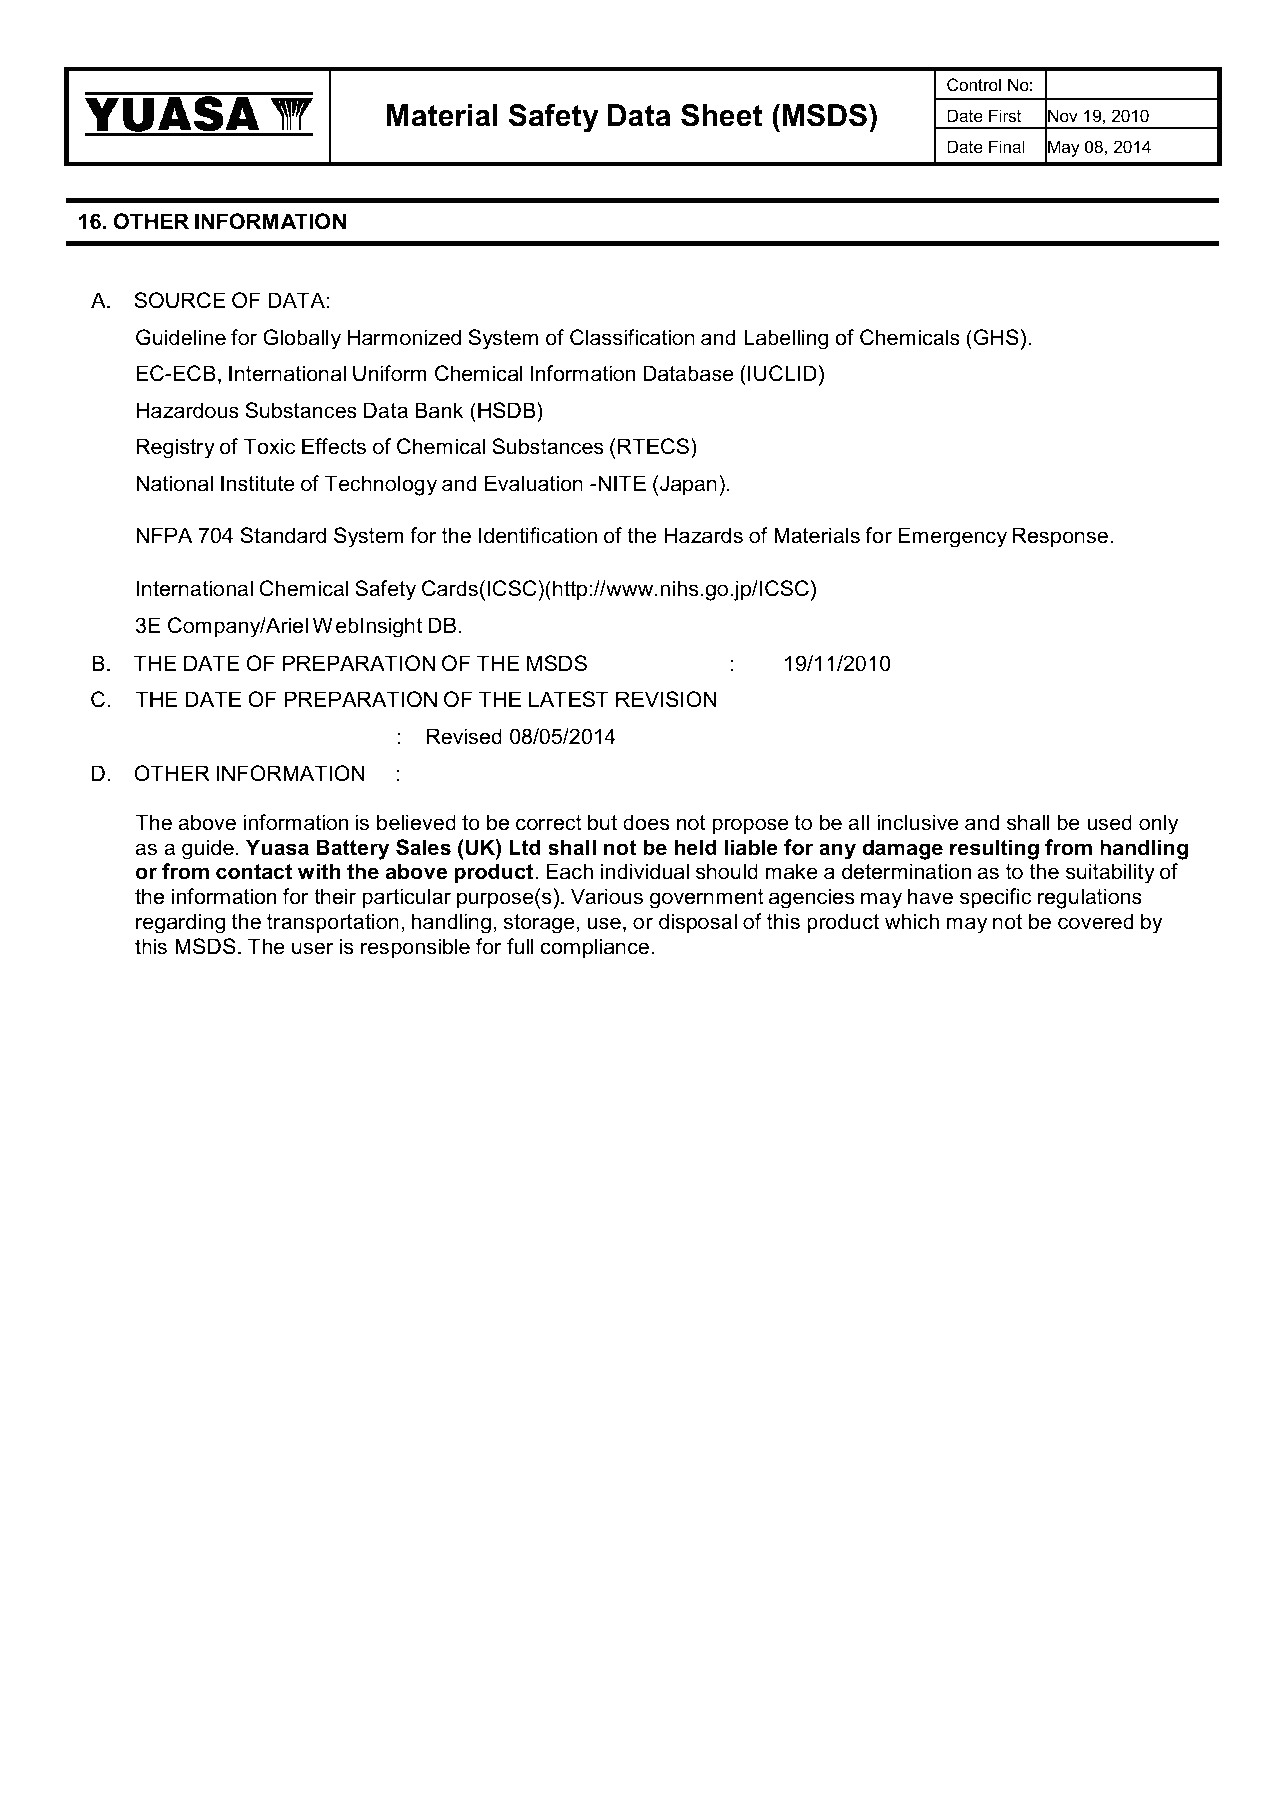  What do you see at coordinates (1005, 115) in the screenshot?
I see `First` at bounding box center [1005, 115].
